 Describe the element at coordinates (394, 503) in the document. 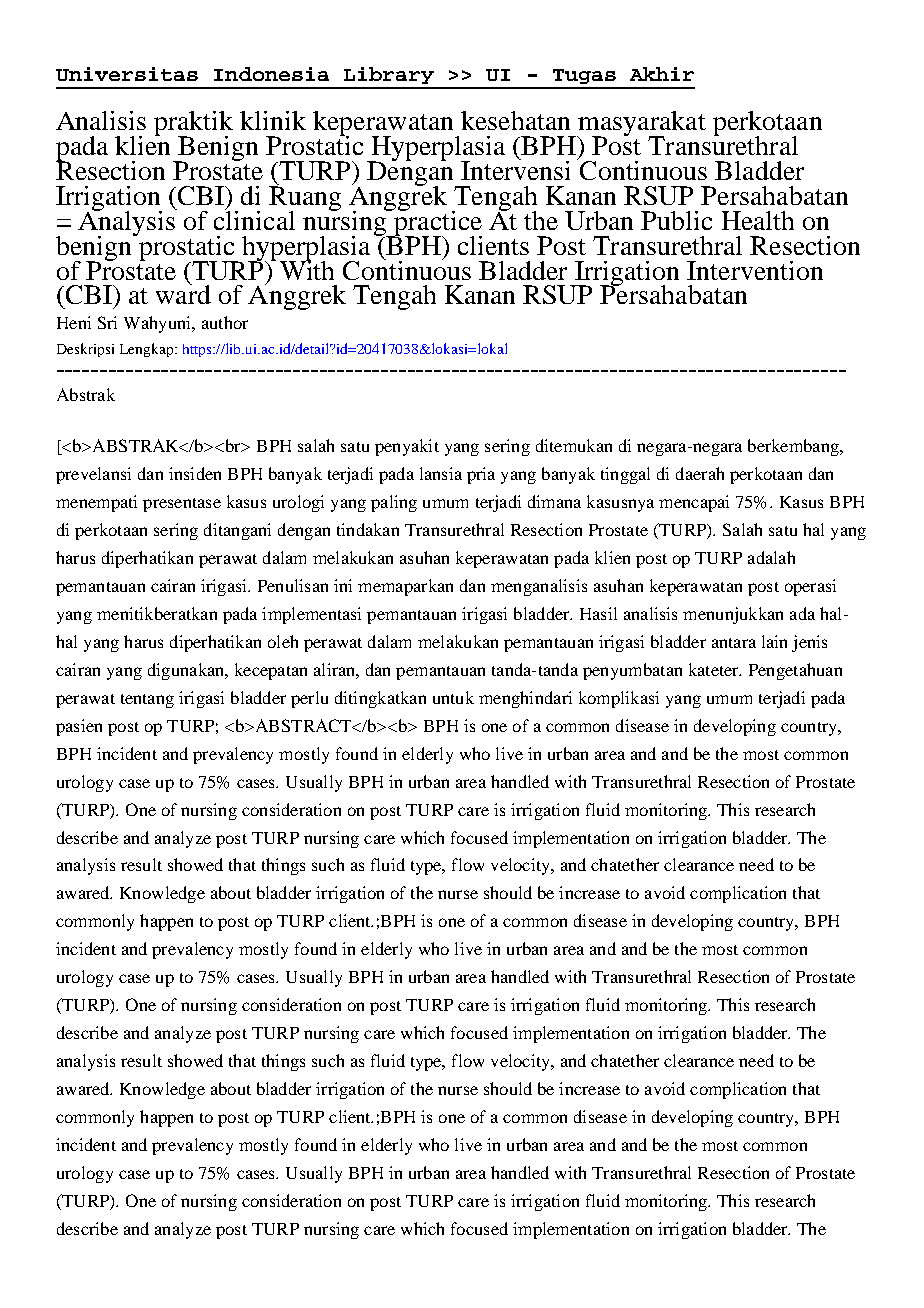

I see `paling` at that location.
